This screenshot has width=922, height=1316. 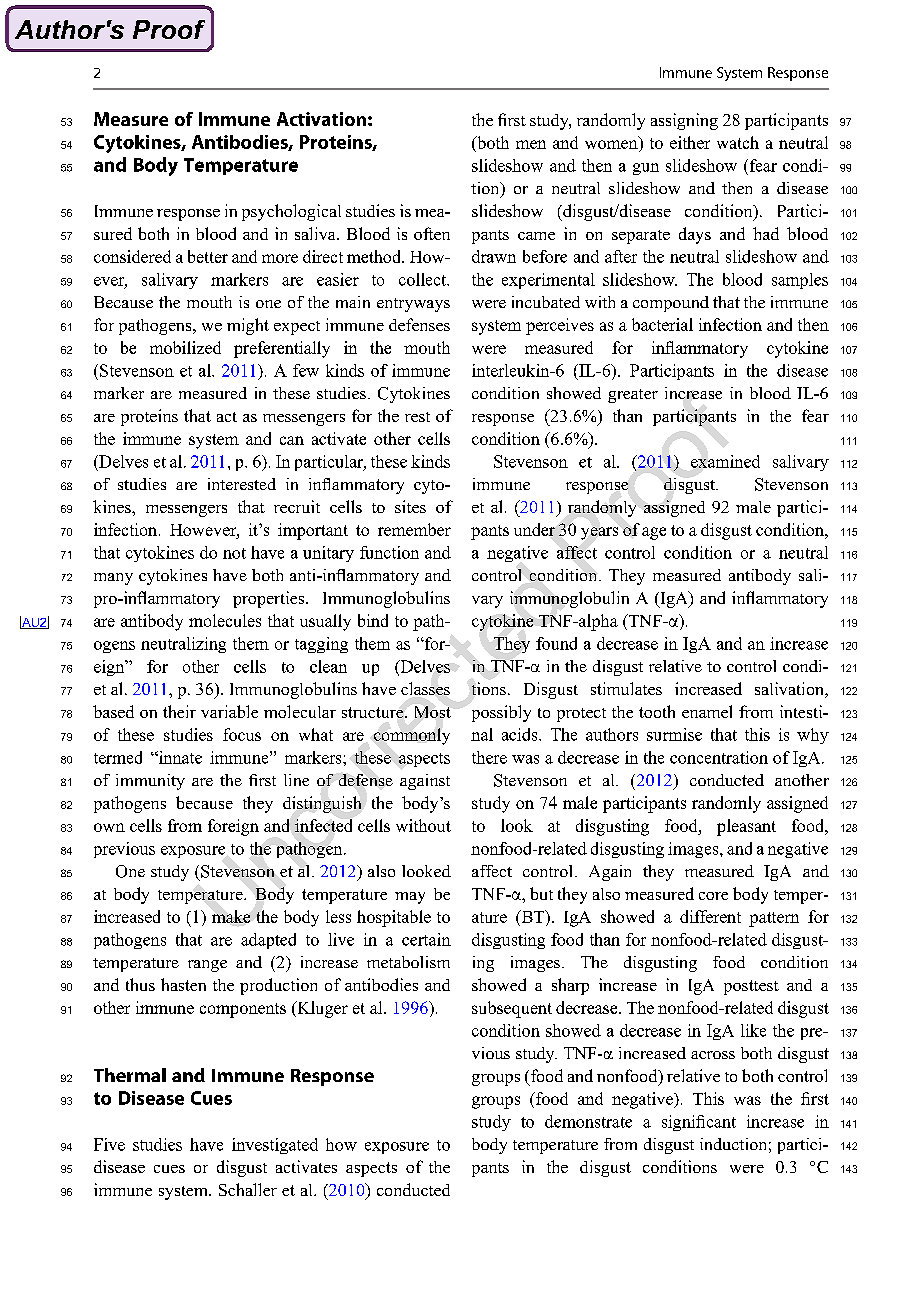 I want to click on mobilized, so click(x=185, y=347).
